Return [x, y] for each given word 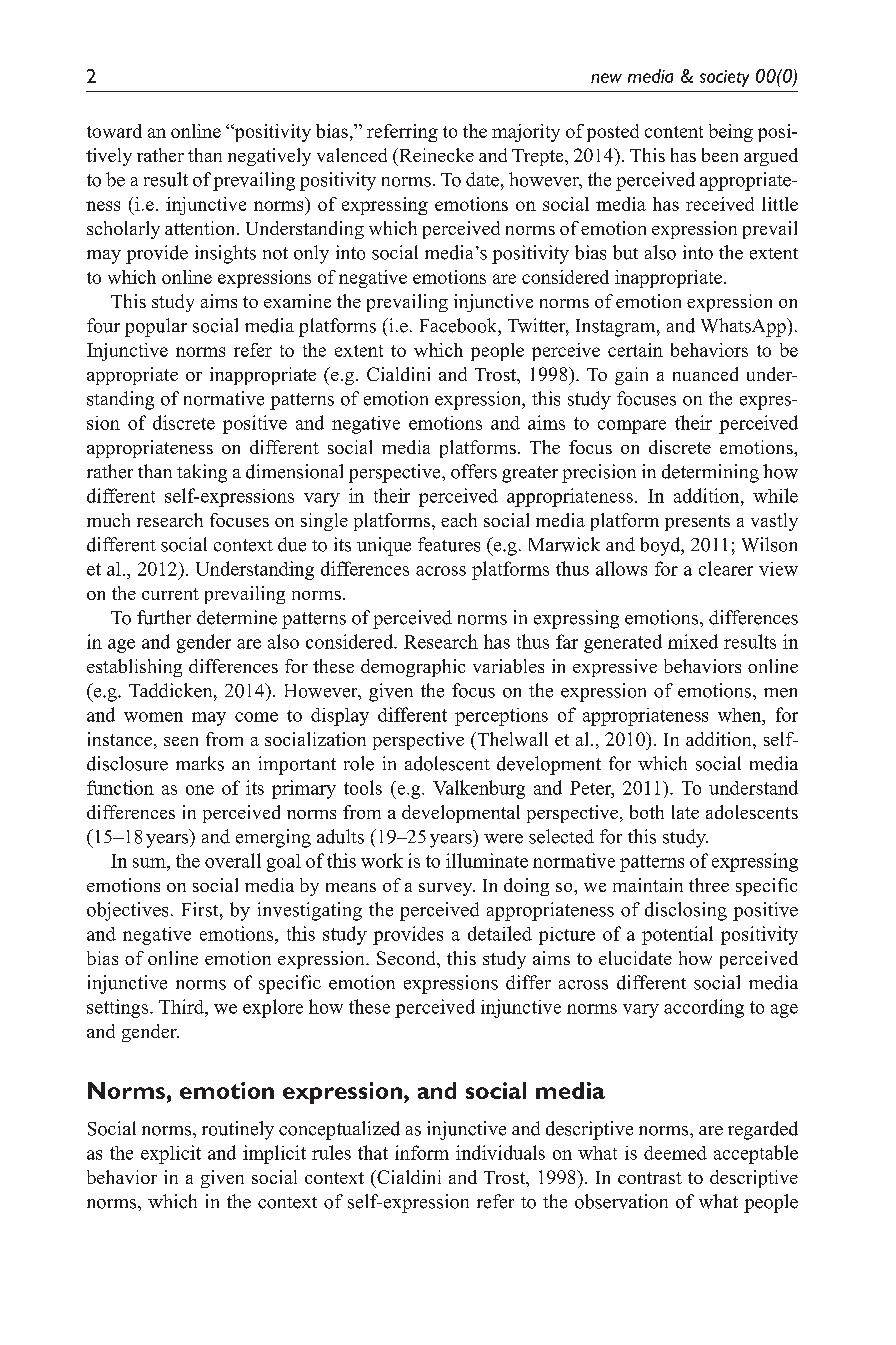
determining [710, 473]
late [685, 812]
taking [202, 473]
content [674, 132]
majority [526, 133]
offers [474, 471]
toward [114, 131]
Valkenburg [479, 789]
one [200, 790]
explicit [171, 1154]
